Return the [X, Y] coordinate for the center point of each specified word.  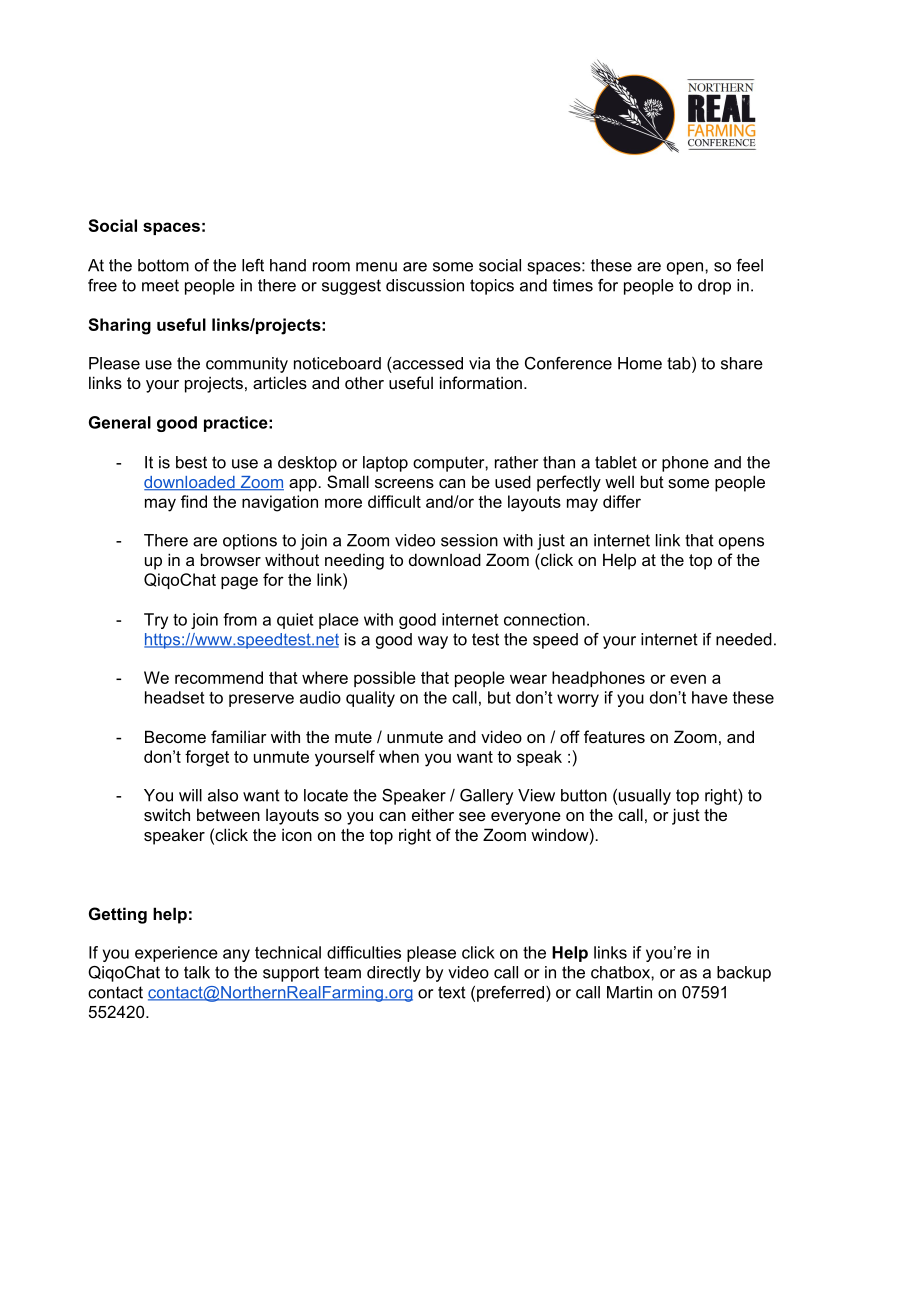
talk [197, 972]
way [433, 642]
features [614, 736]
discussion [425, 285]
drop [714, 287]
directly [394, 974]
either [433, 814]
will [190, 795]
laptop [385, 464]
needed [744, 639]
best [191, 462]
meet [160, 285]
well [619, 482]
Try [156, 621]
